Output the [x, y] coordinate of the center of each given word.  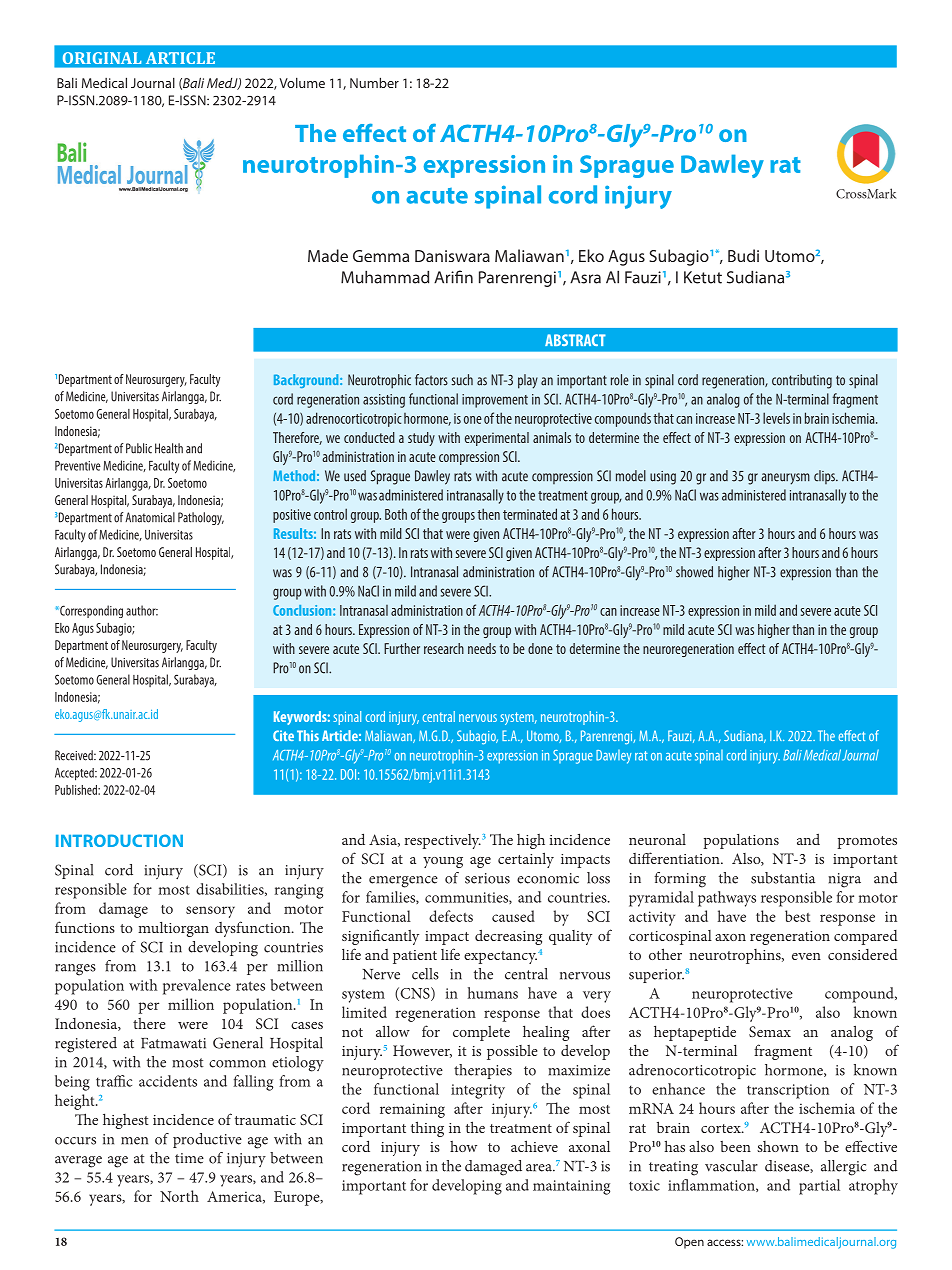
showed [694, 572]
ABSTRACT [575, 340]
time [189, 1158]
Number [374, 82]
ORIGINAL [102, 58]
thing [427, 1129]
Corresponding [90, 611]
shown [778, 1146]
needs [482, 648]
